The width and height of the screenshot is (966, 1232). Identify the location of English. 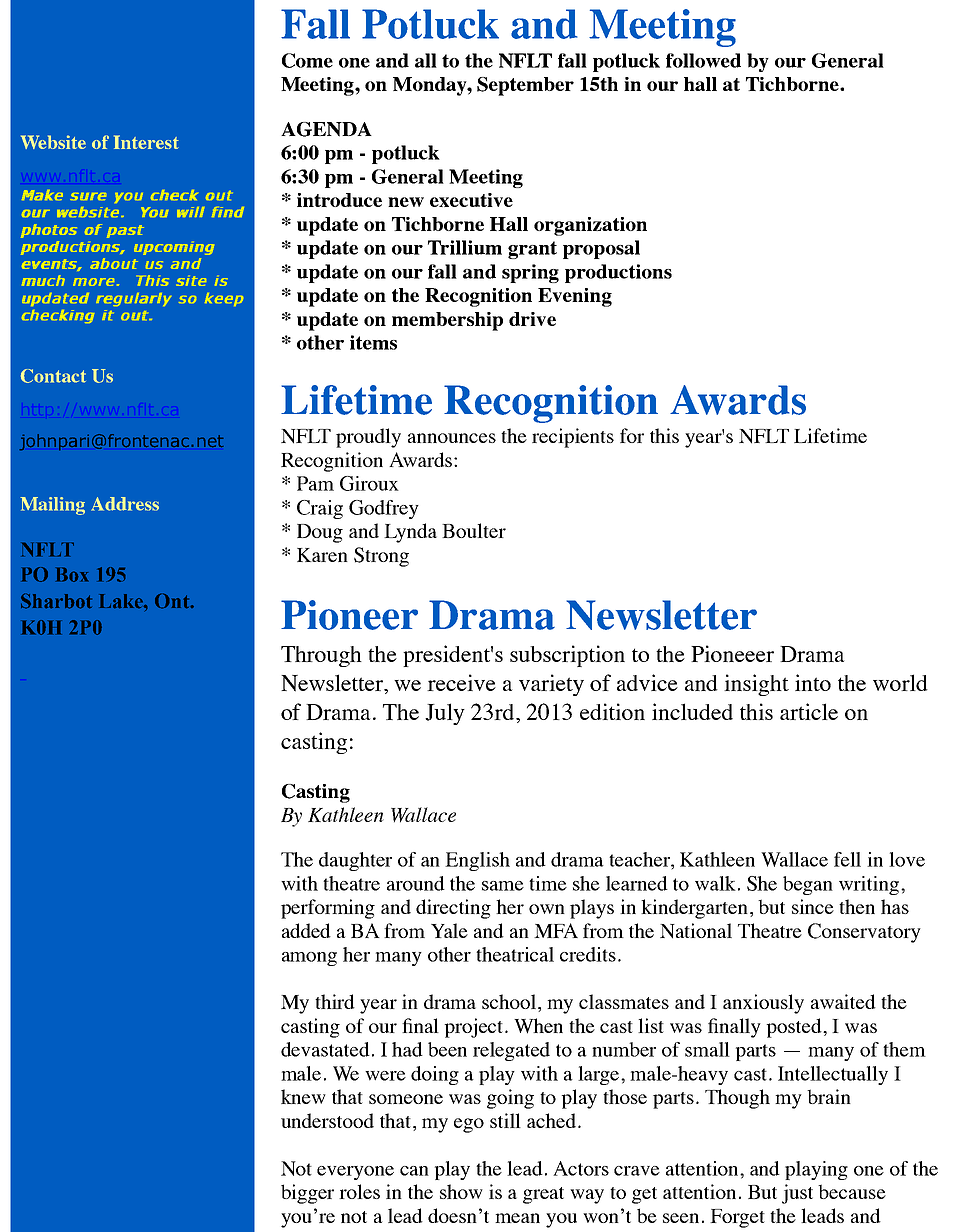
(477, 861).
